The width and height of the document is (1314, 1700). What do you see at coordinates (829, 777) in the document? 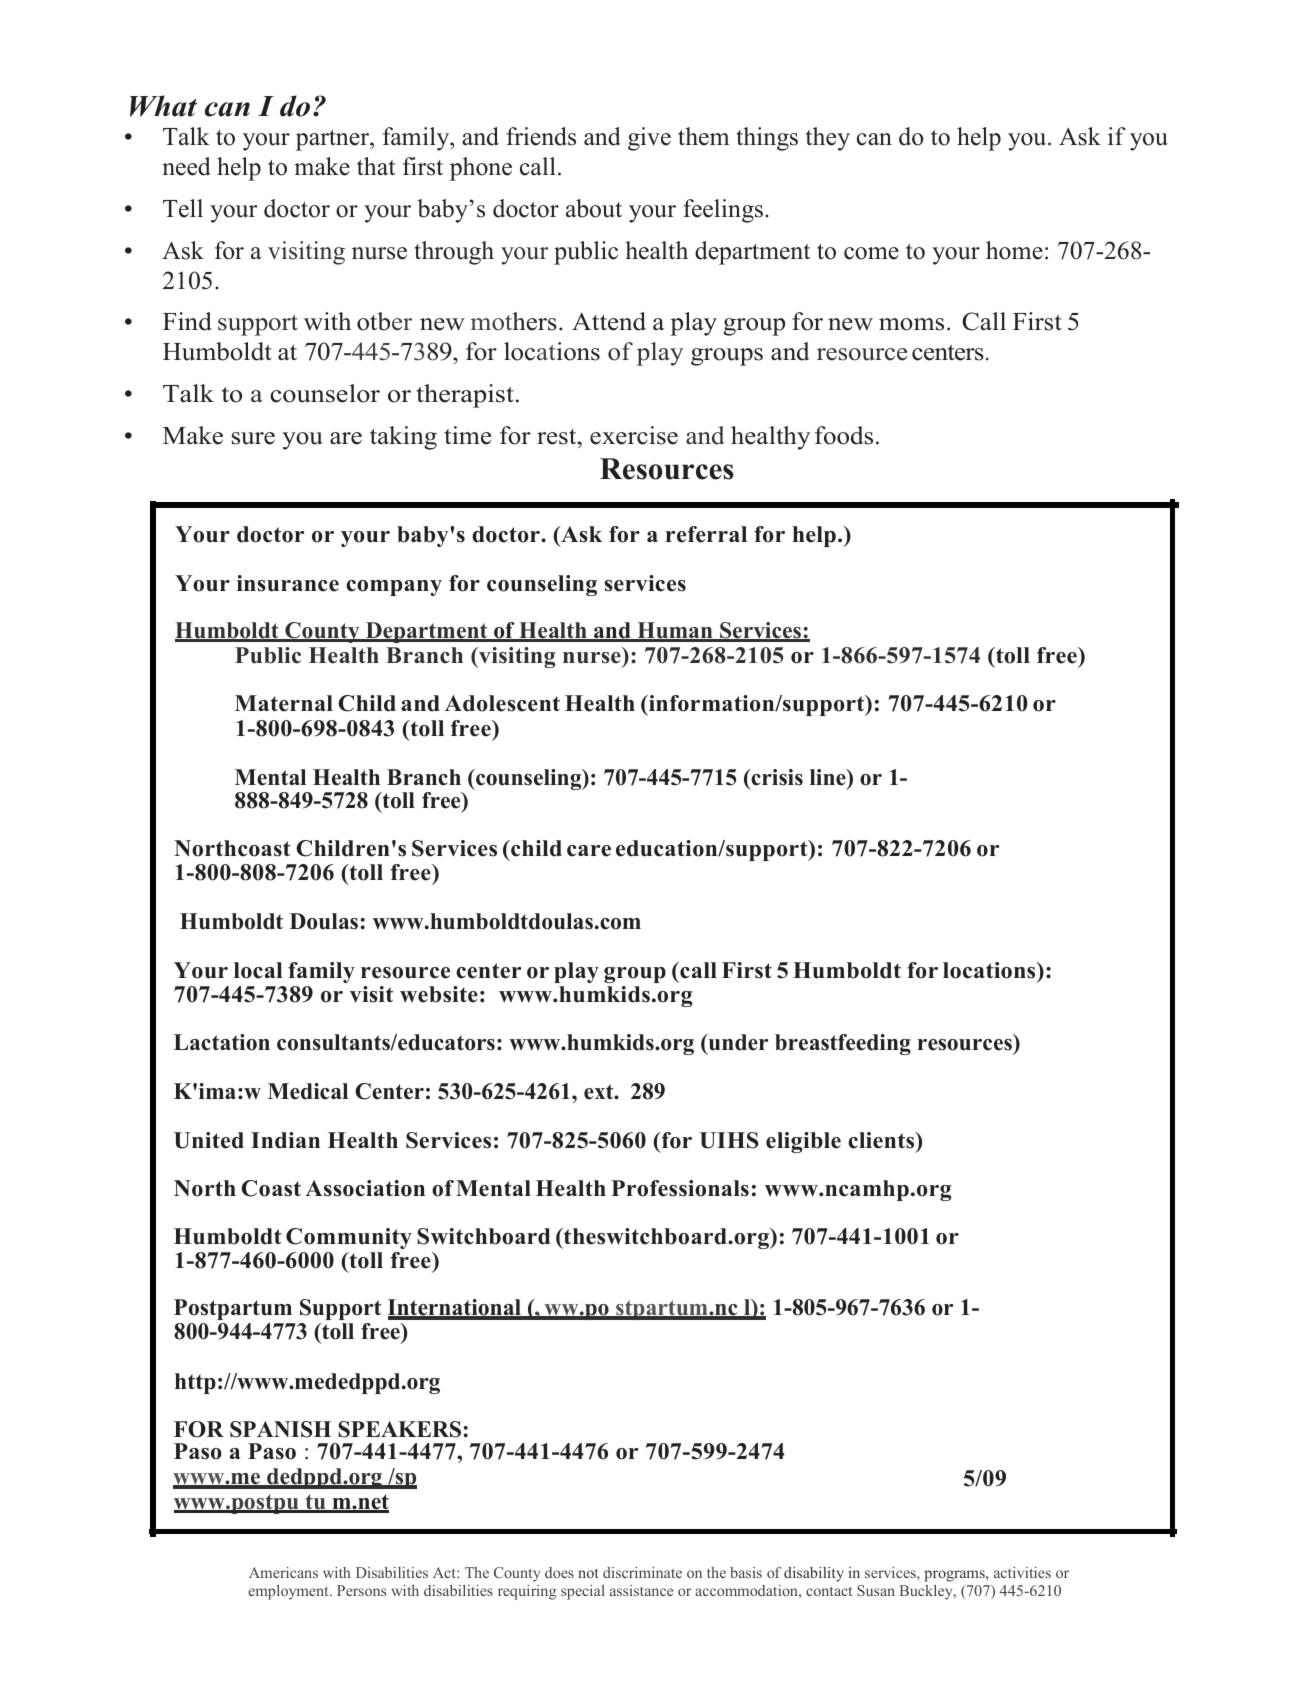
I see `line` at bounding box center [829, 777].
